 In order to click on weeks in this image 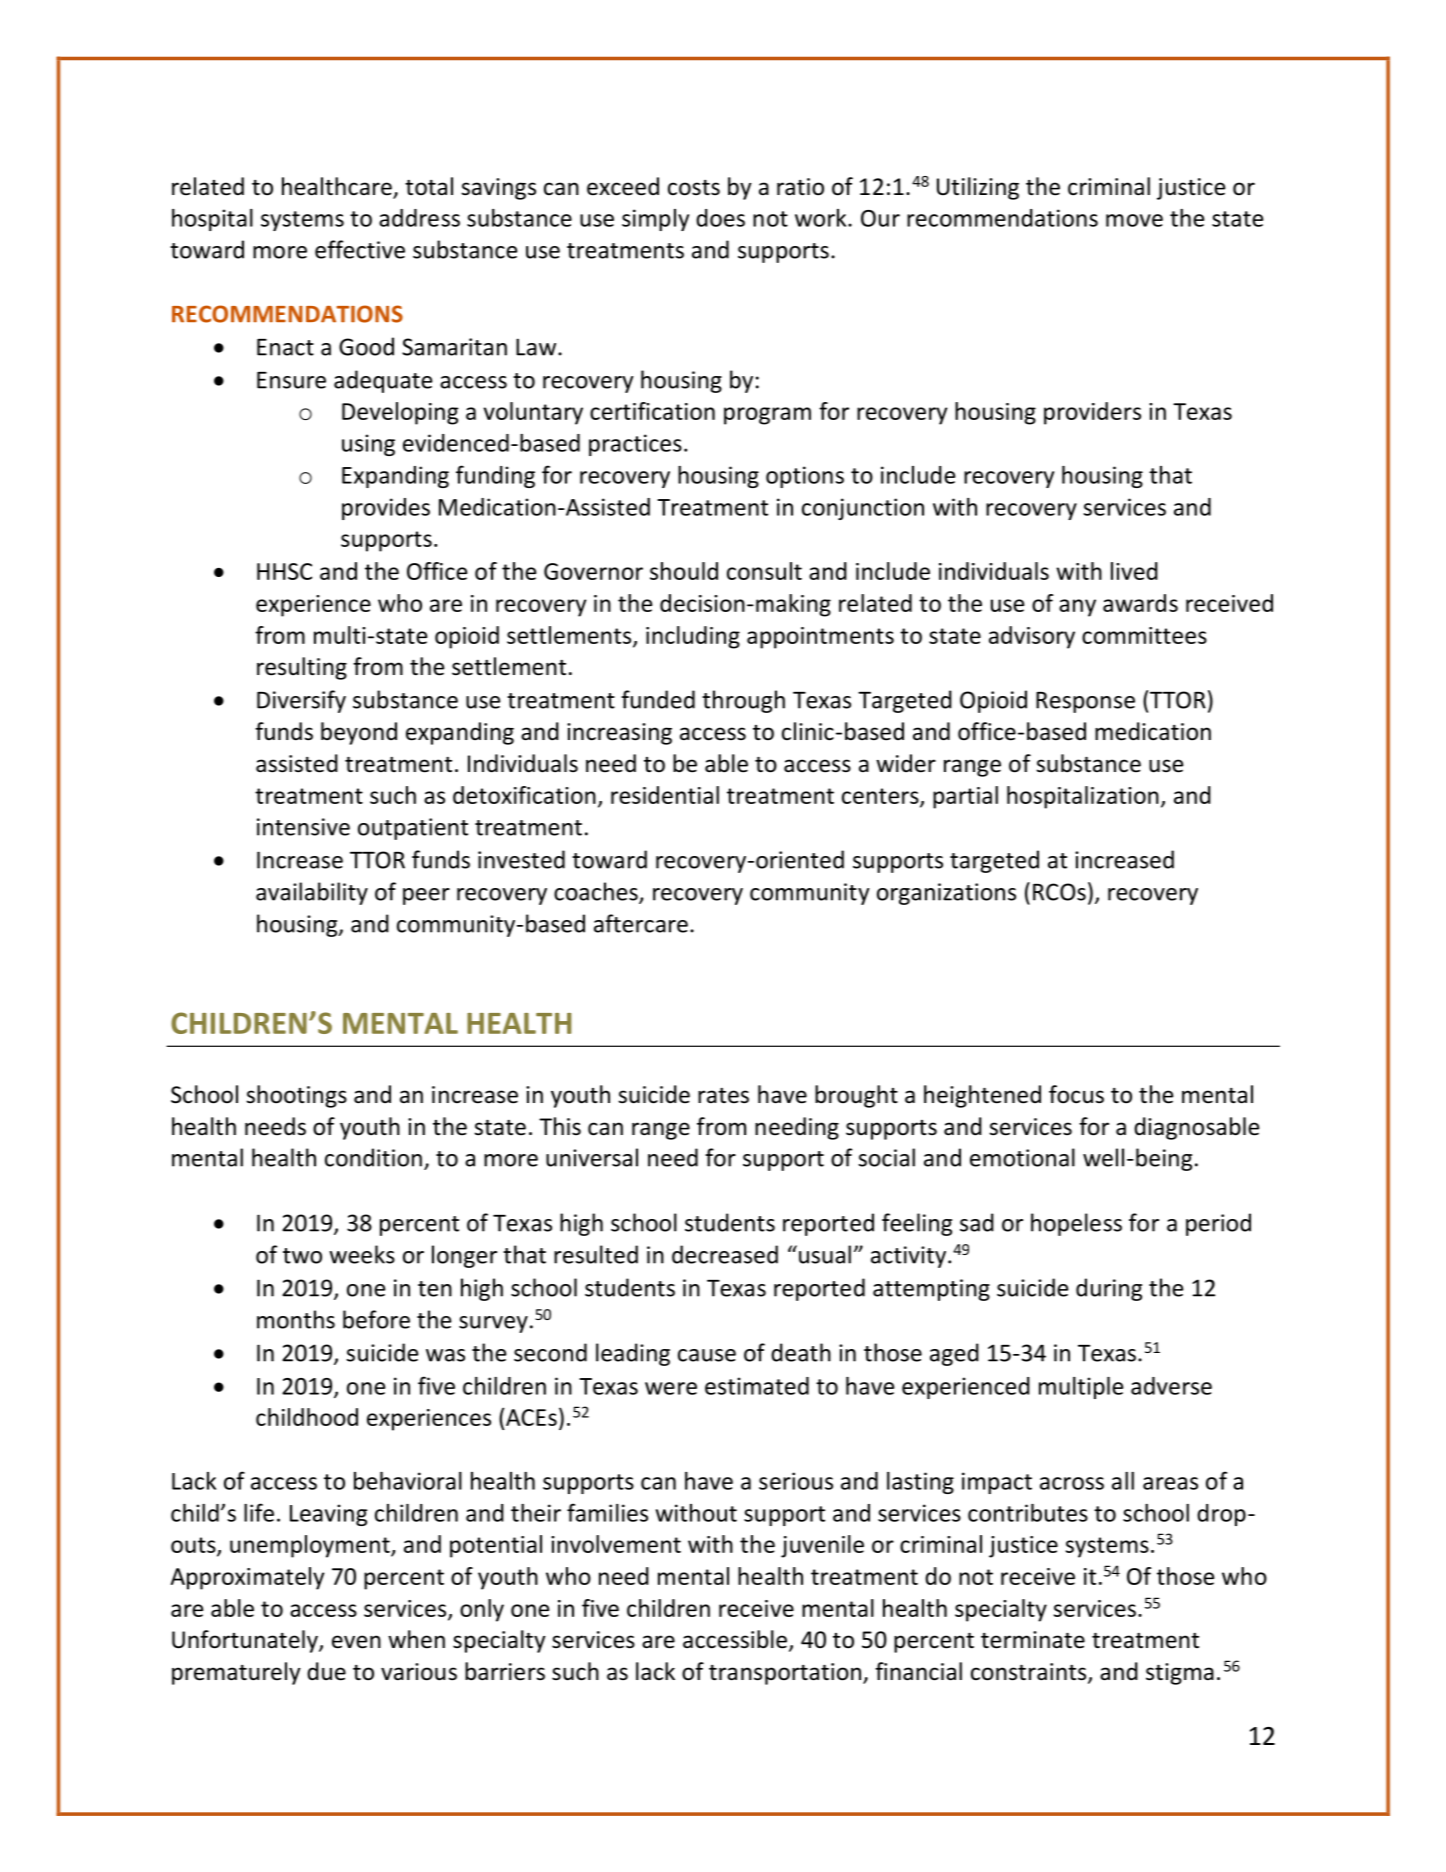, I will do `click(362, 1254)`.
